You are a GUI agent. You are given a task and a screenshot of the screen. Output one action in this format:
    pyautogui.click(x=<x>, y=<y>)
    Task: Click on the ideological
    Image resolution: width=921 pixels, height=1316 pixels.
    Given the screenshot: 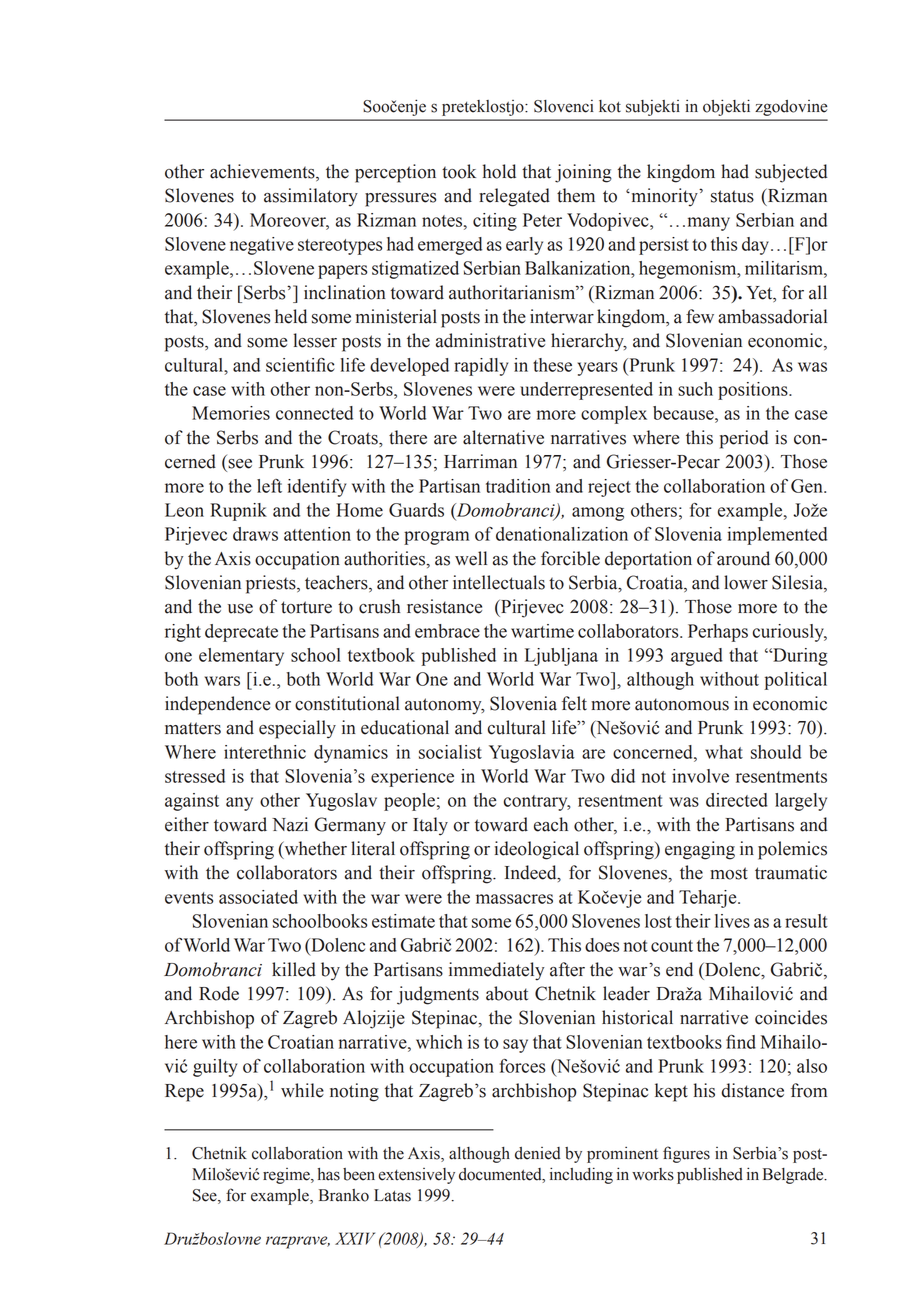 What is the action you would take?
    pyautogui.click(x=537, y=850)
